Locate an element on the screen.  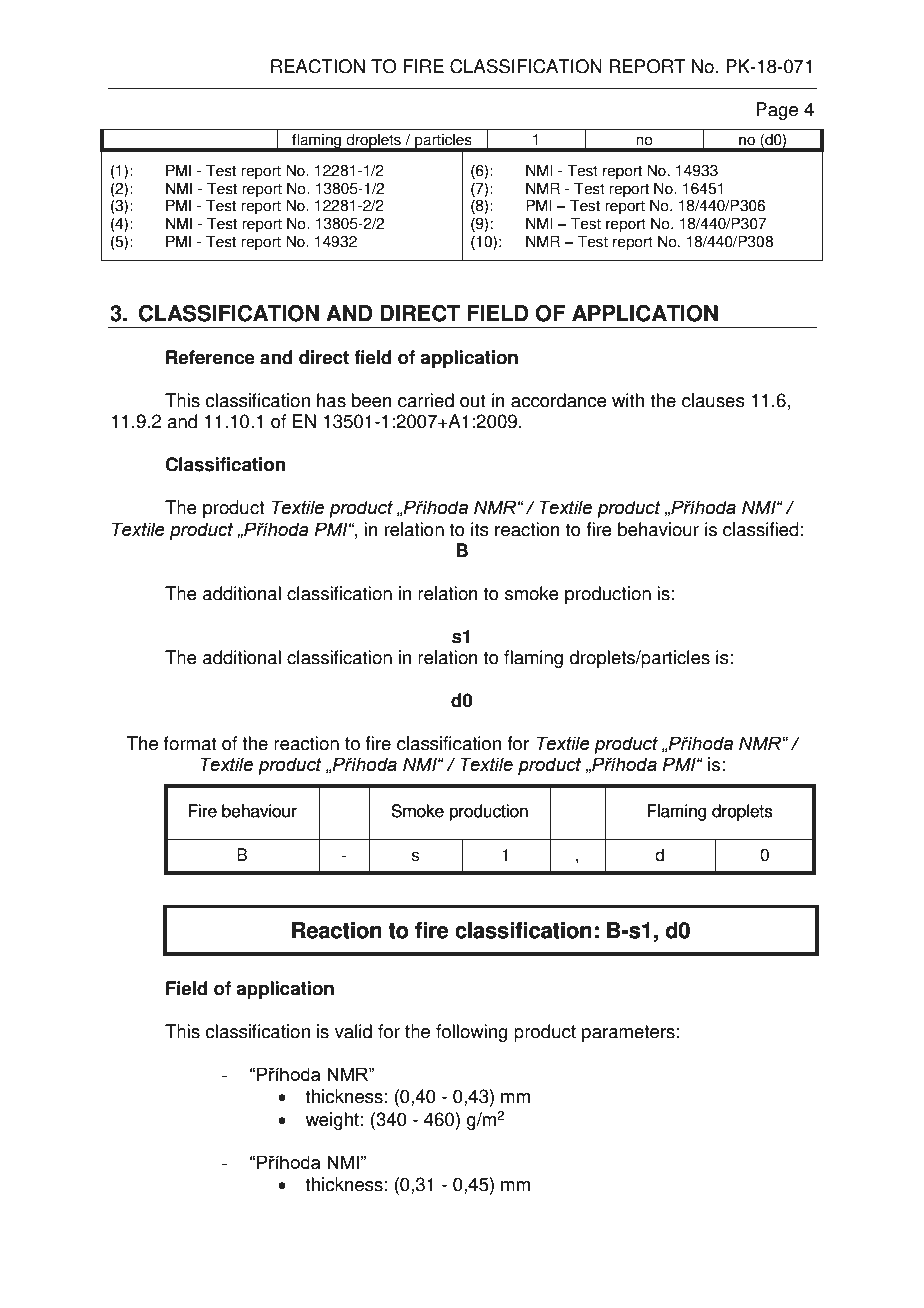
clauses is located at coordinates (713, 400).
